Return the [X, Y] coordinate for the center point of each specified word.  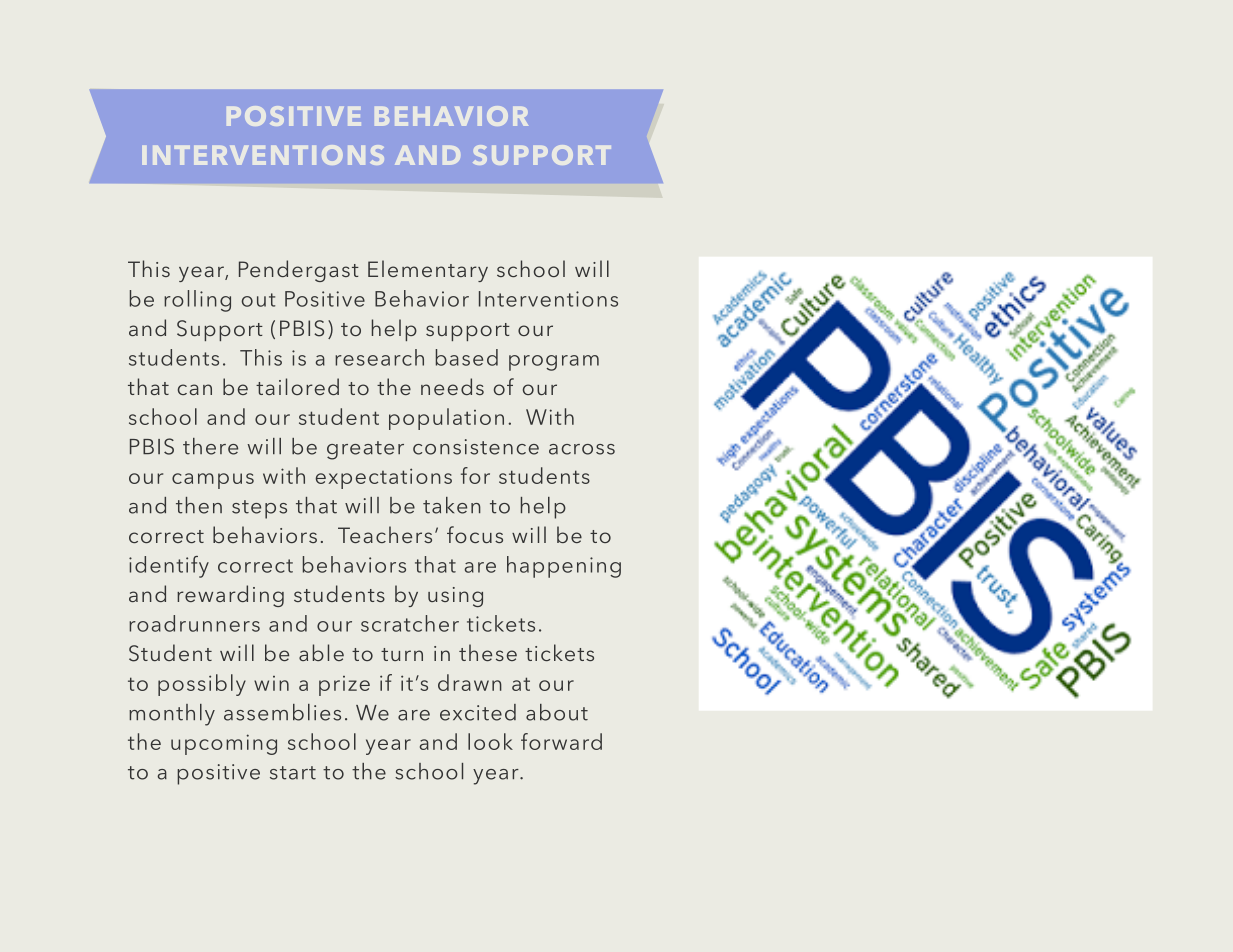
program [554, 363]
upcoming [224, 744]
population [446, 419]
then [199, 505]
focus [475, 534]
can [195, 389]
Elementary [428, 271]
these [488, 652]
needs [452, 386]
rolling [197, 301]
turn [402, 654]
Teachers [385, 534]
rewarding [230, 596]
